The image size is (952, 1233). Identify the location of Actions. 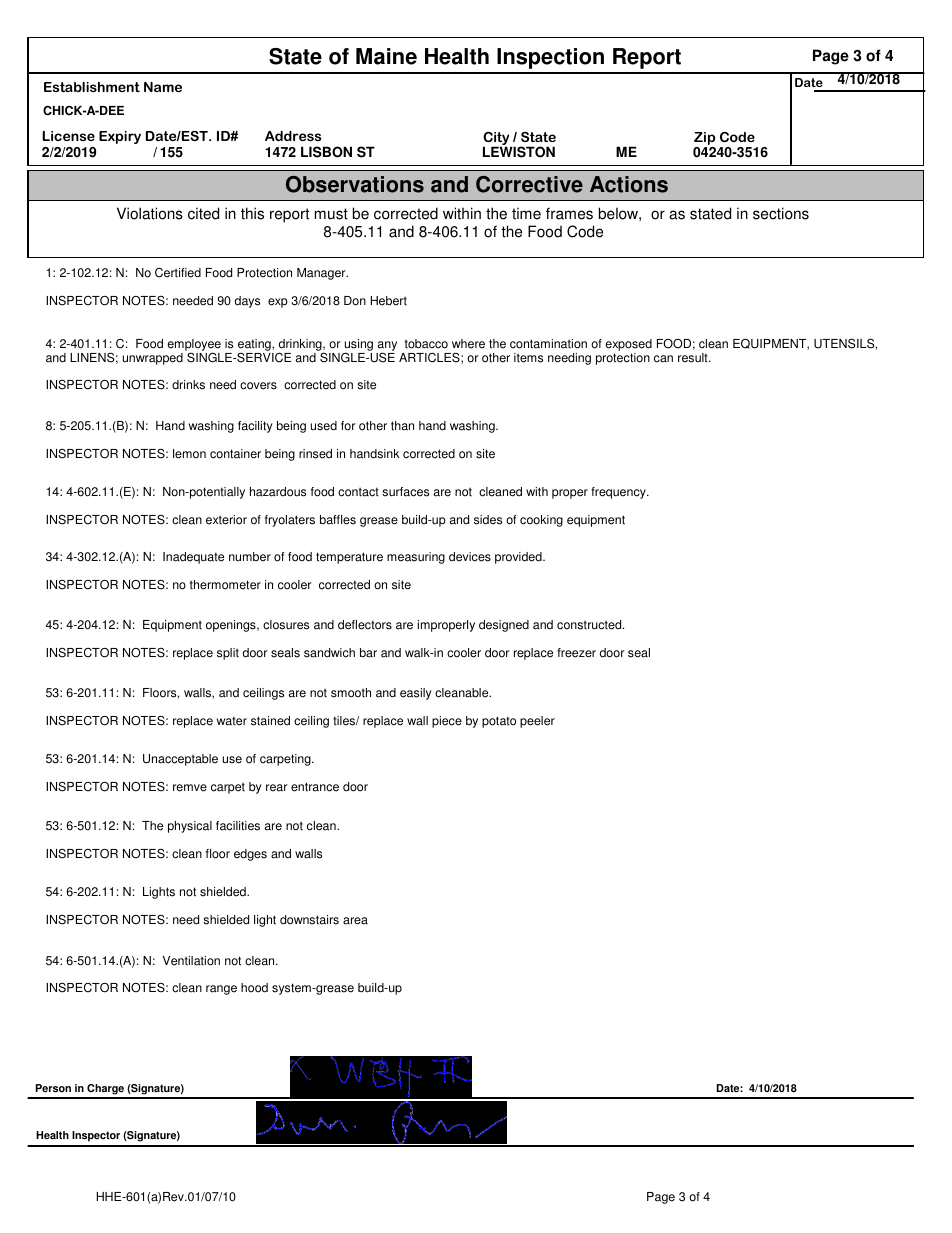
(629, 184).
